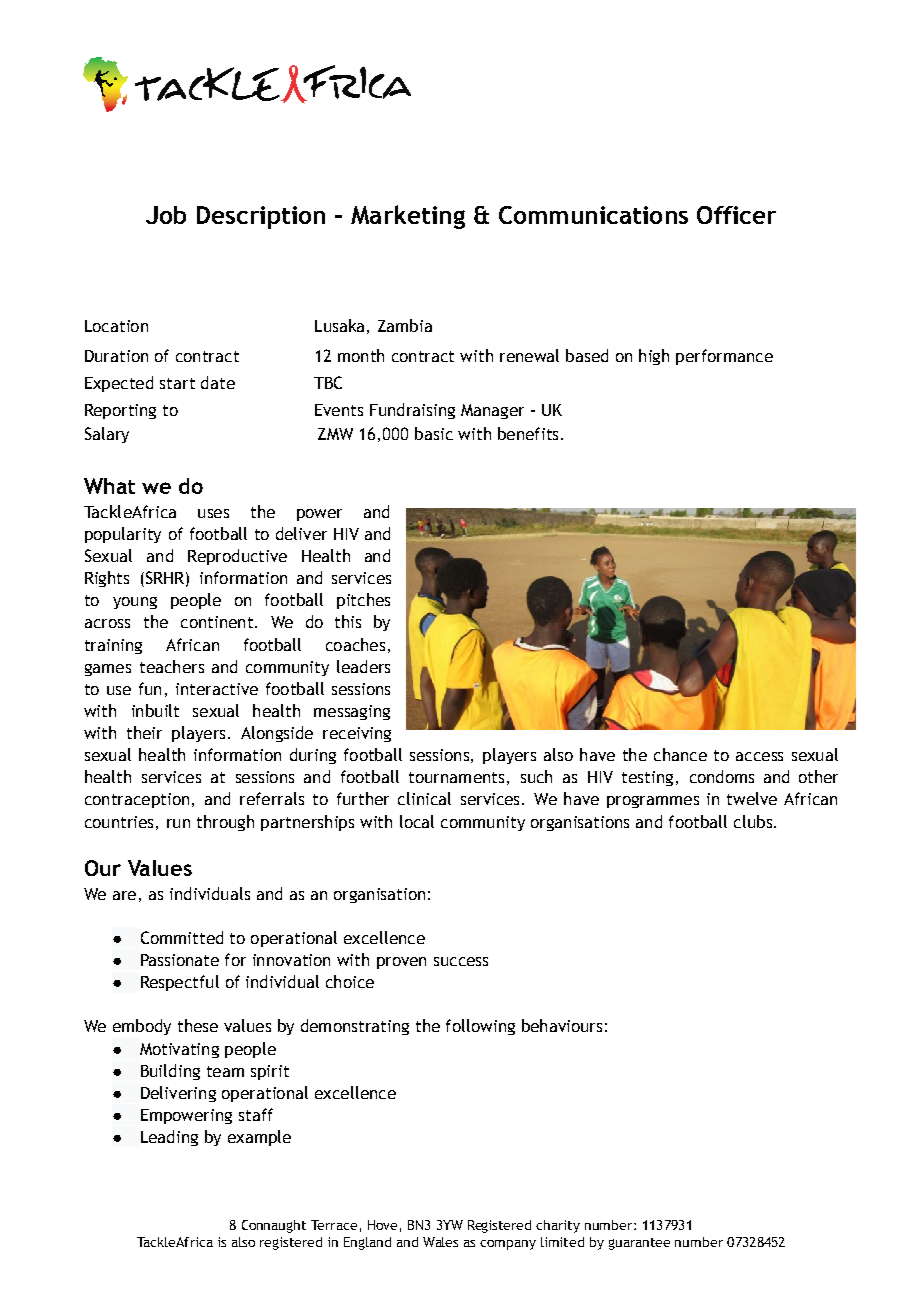 Image resolution: width=924 pixels, height=1307 pixels. Describe the element at coordinates (408, 217) in the image. I see `Marketing` at that location.
